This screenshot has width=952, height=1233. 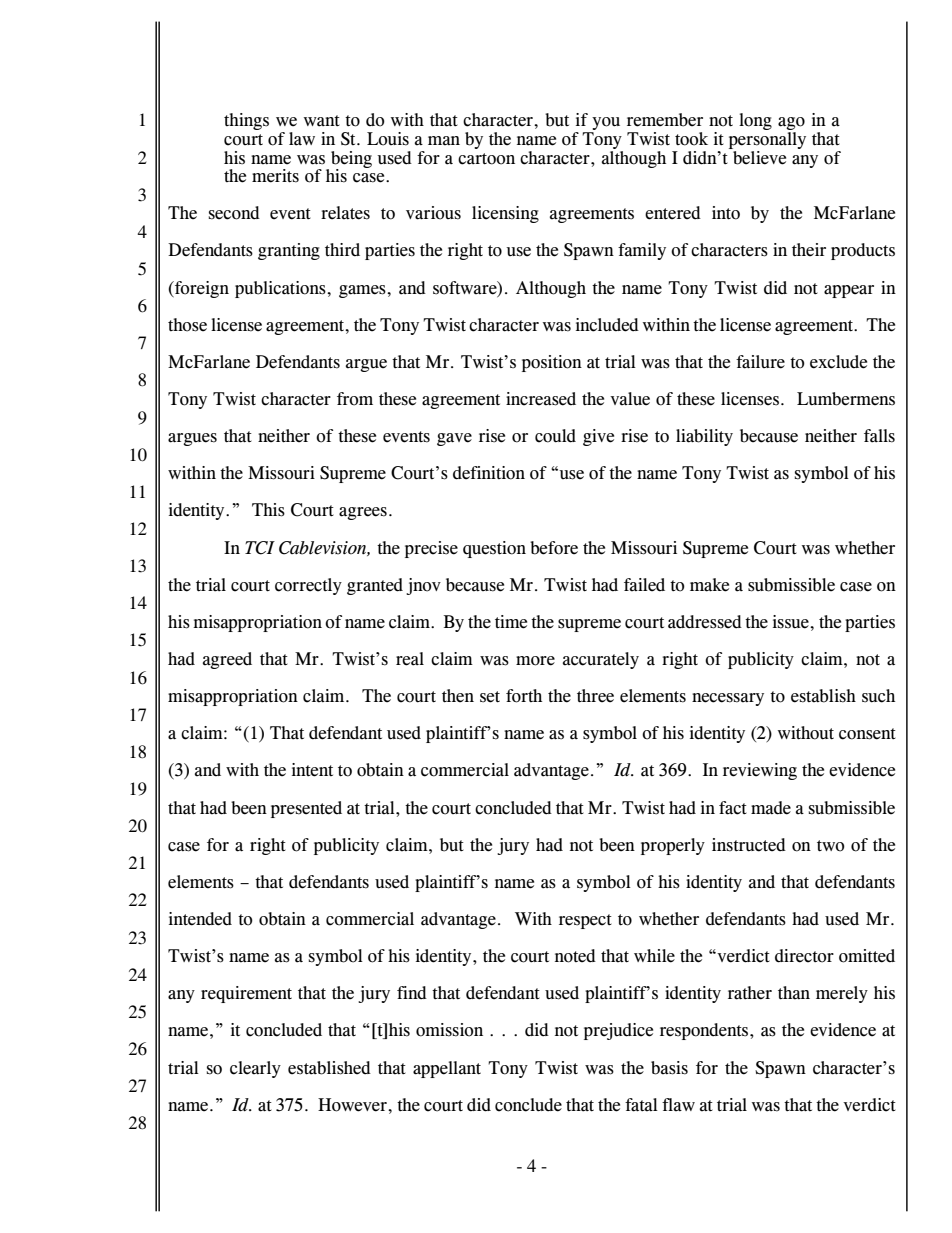 I want to click on prejudice, so click(x=618, y=1031).
